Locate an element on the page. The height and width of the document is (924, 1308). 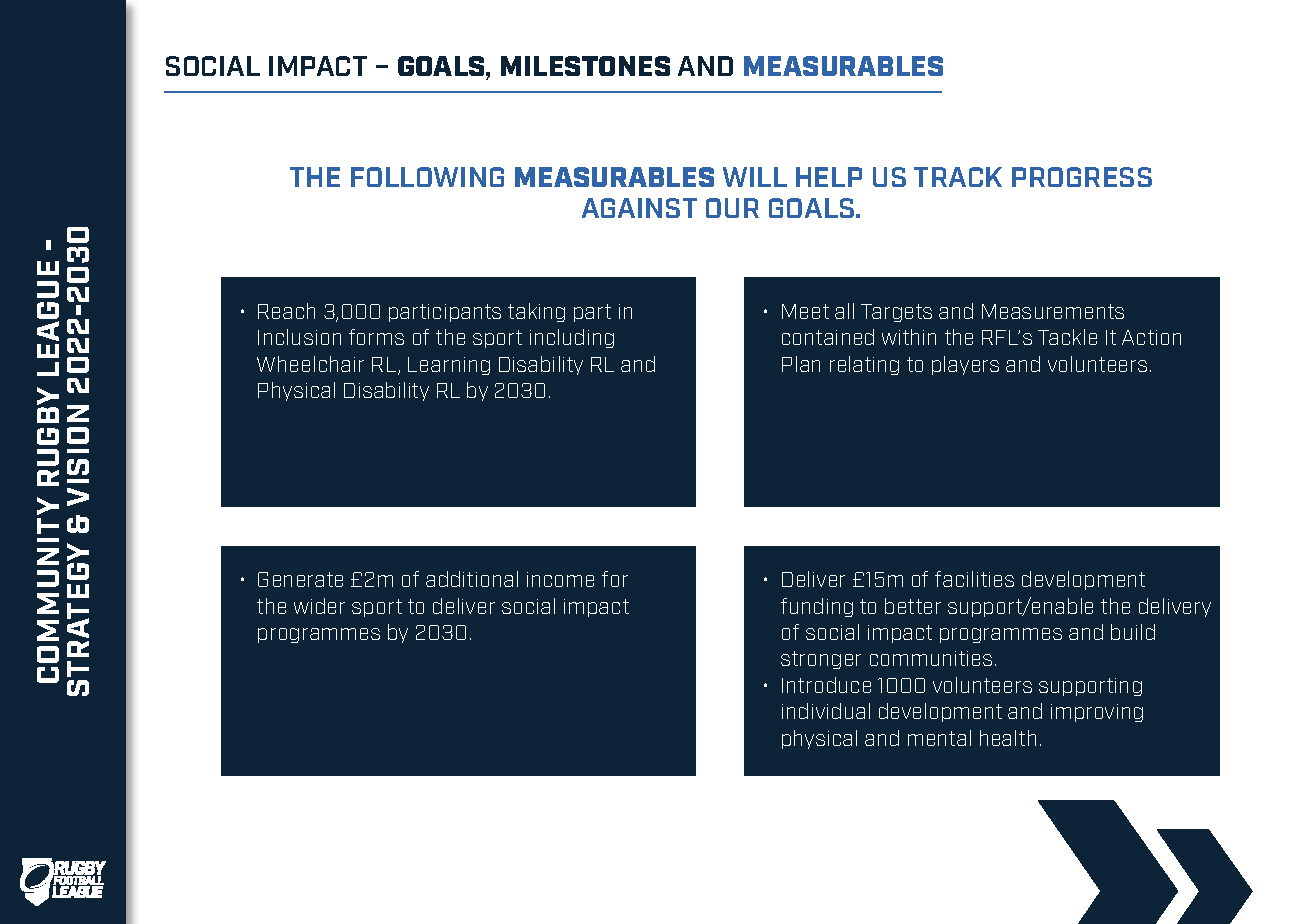
PROGRESS is located at coordinates (1082, 177).
